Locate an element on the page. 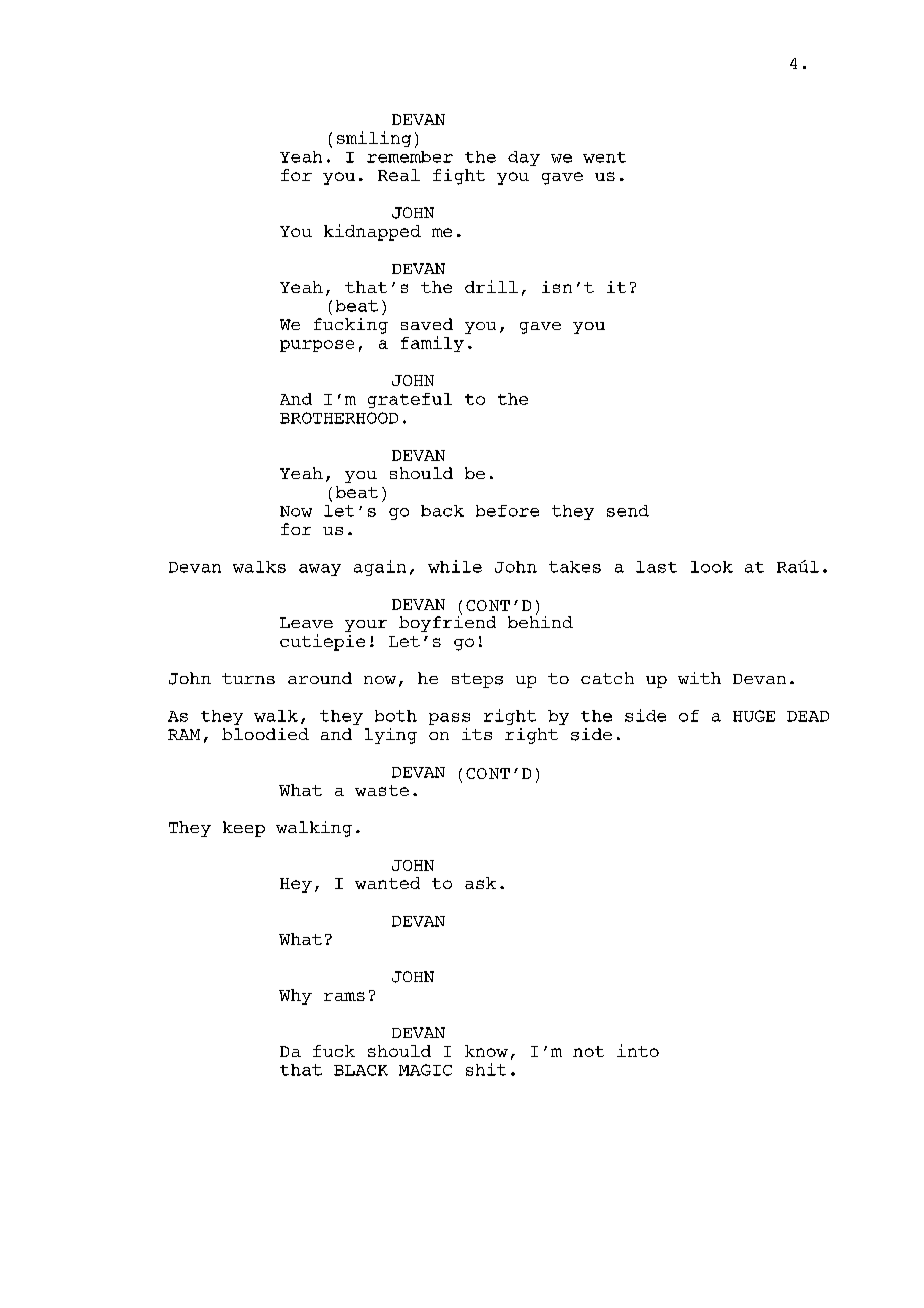  send is located at coordinates (628, 511).
